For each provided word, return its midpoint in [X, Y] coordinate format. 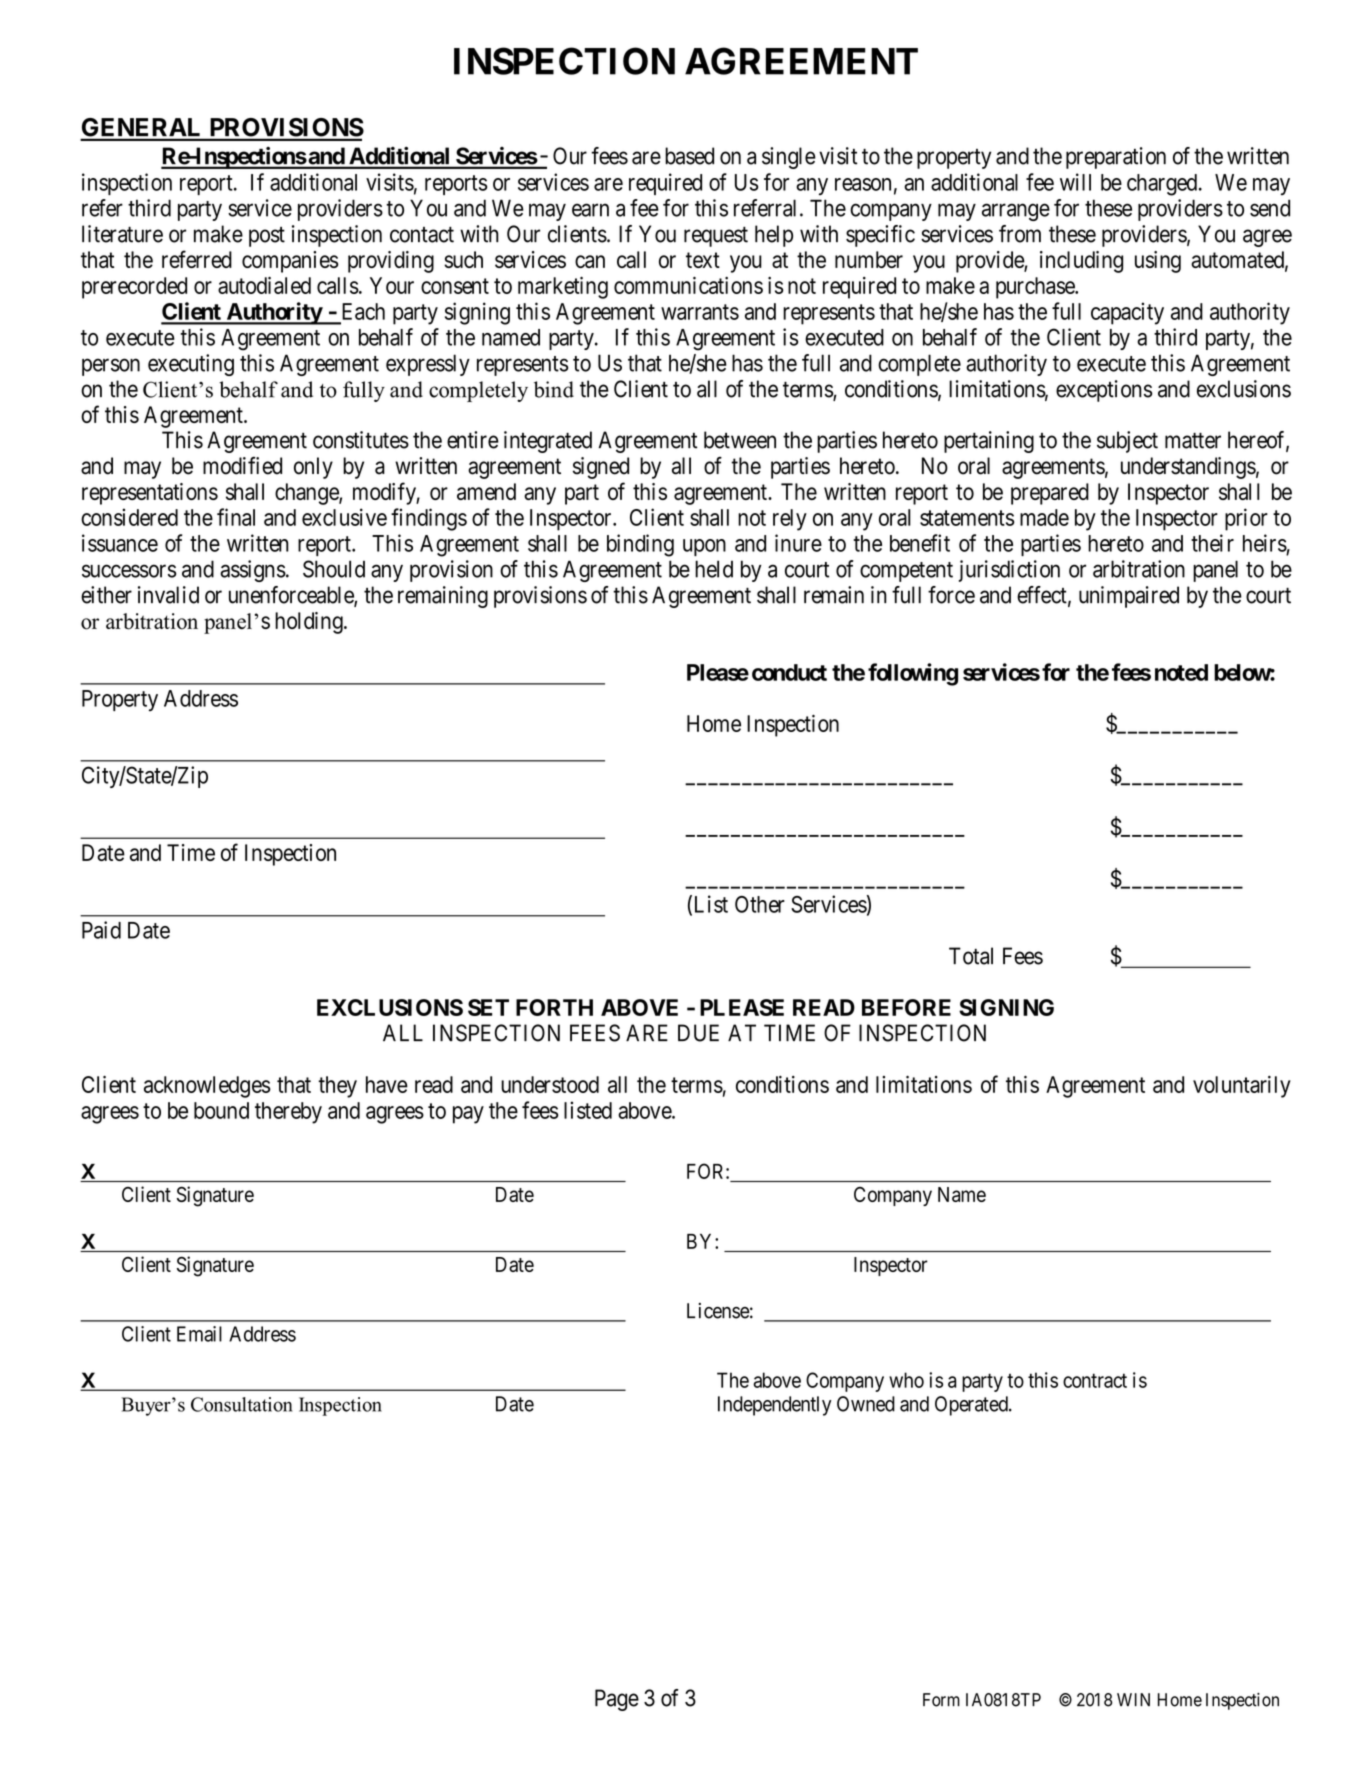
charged [1162, 185]
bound [221, 1110]
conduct [789, 672]
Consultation [241, 1404]
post [267, 237]
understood [550, 1084]
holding [310, 623]
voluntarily [1242, 1087]
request [716, 237]
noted [1181, 672]
